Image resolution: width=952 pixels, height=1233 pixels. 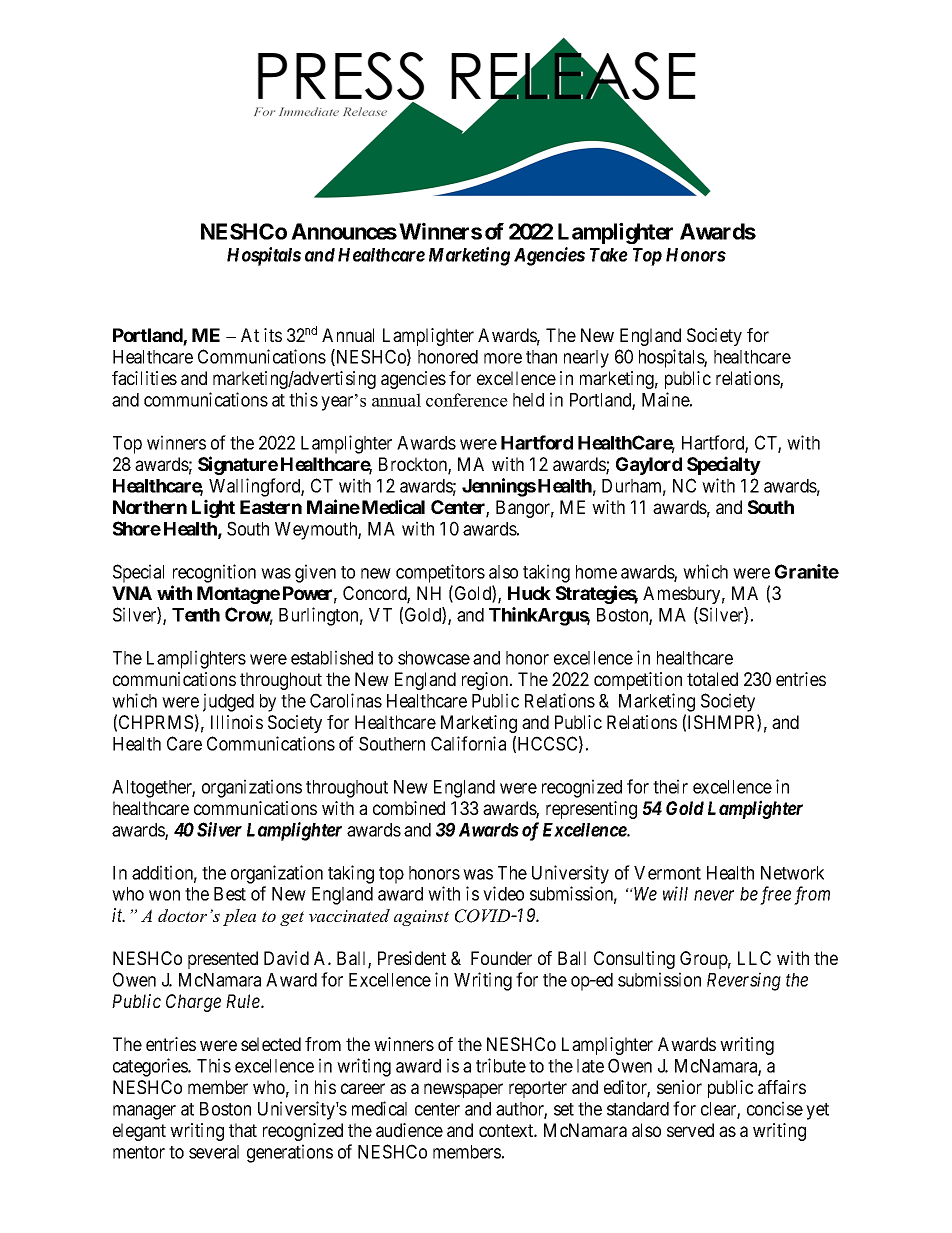 I want to click on judged, so click(x=228, y=702).
